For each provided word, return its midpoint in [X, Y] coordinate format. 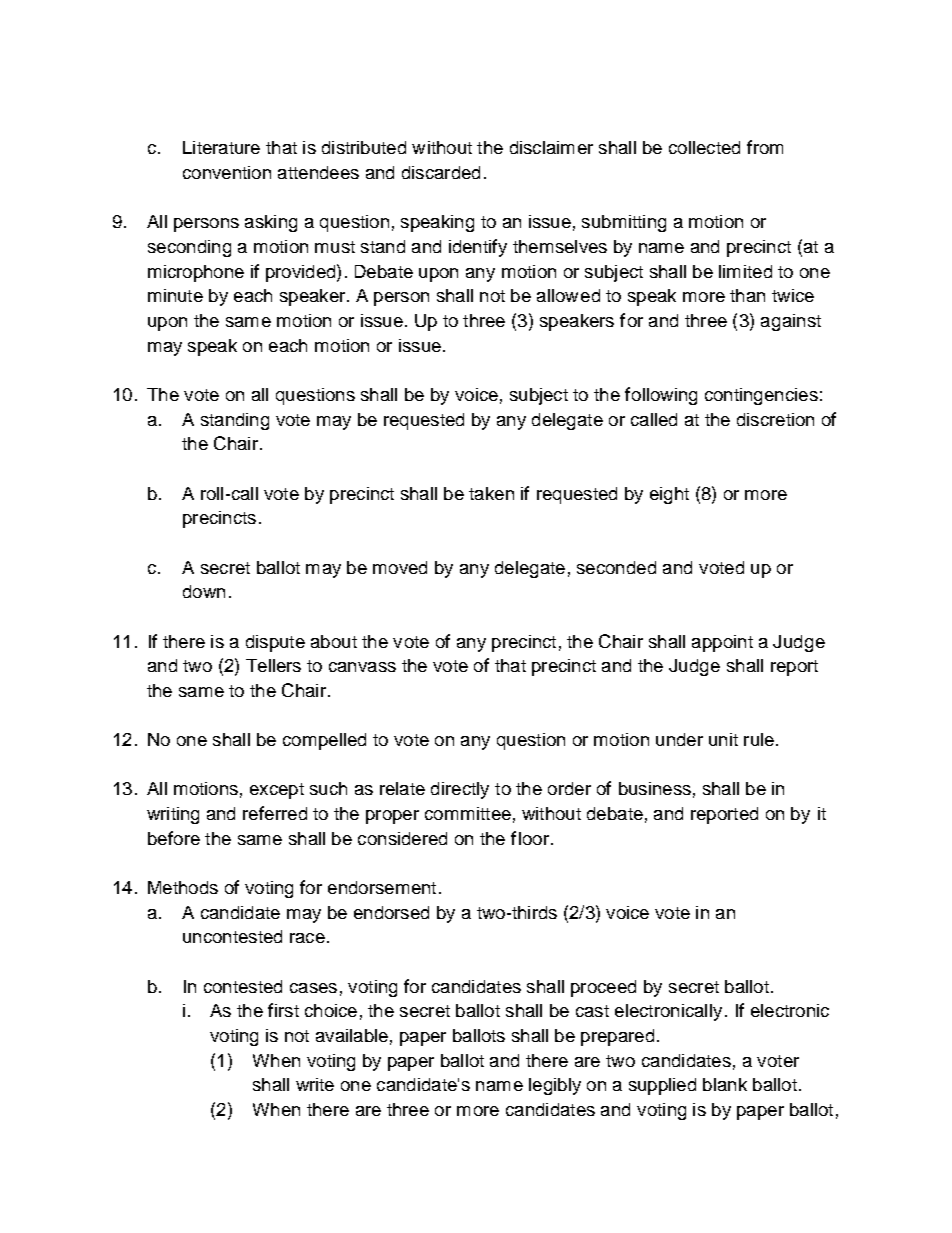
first [283, 1010]
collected [704, 147]
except [277, 791]
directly [460, 790]
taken [491, 493]
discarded [441, 172]
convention [227, 172]
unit [723, 739]
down [204, 591]
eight [669, 495]
